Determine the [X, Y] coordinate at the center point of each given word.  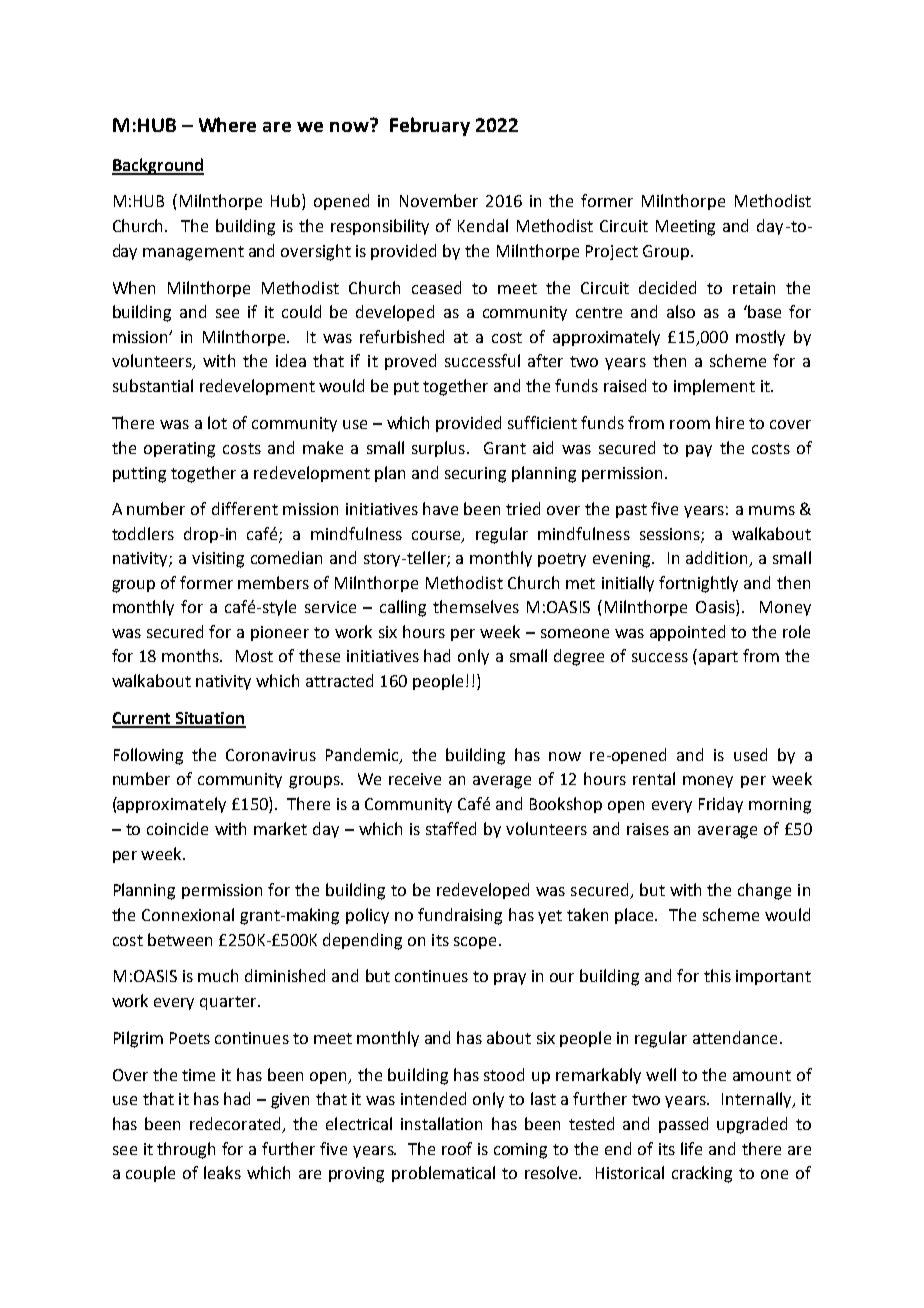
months [192, 655]
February [430, 126]
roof [457, 1148]
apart [718, 658]
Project [612, 252]
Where [227, 124]
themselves [476, 606]
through [186, 1150]
